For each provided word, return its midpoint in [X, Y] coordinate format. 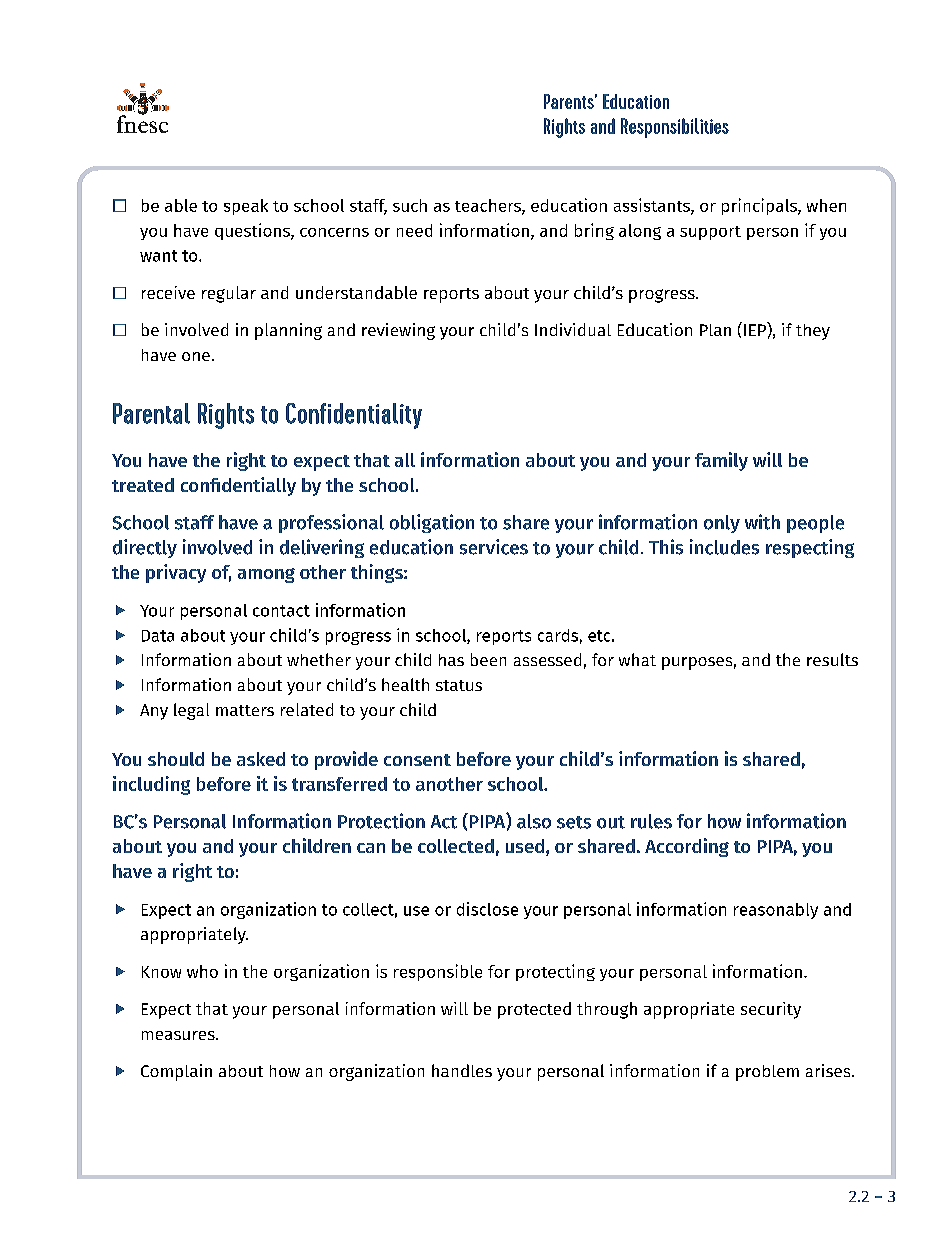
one [196, 356]
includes [724, 547]
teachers [489, 206]
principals [760, 206]
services [494, 547]
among [266, 575]
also [534, 821]
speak [246, 207]
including [151, 785]
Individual [573, 329]
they [813, 332]
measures [179, 1035]
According [687, 847]
